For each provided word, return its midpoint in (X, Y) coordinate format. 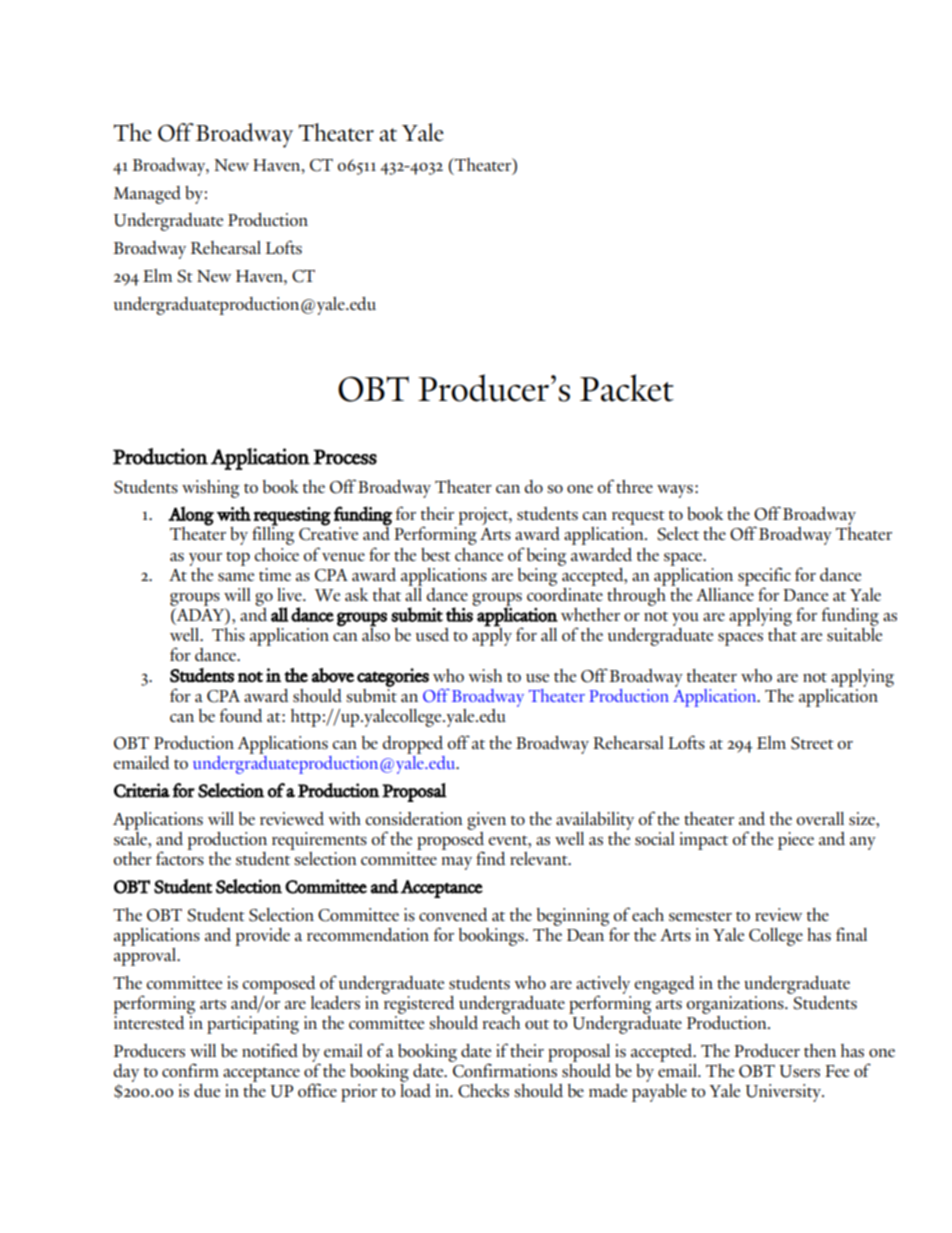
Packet (627, 388)
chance (479, 554)
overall (820, 818)
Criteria (142, 790)
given (486, 821)
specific (764, 577)
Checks (483, 1091)
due (207, 1090)
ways (675, 491)
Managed (147, 195)
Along (191, 516)
